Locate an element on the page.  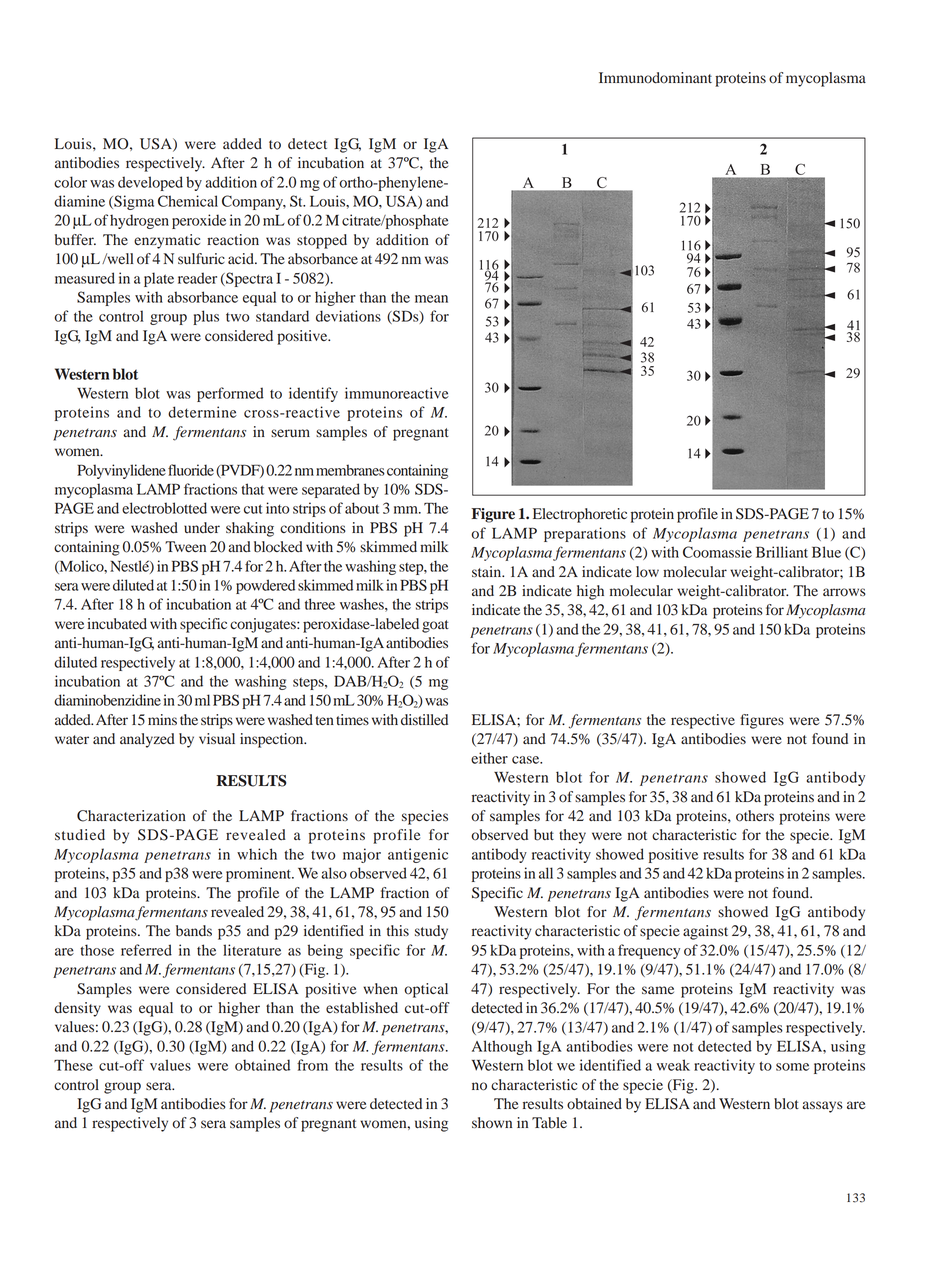
low is located at coordinates (647, 572).
